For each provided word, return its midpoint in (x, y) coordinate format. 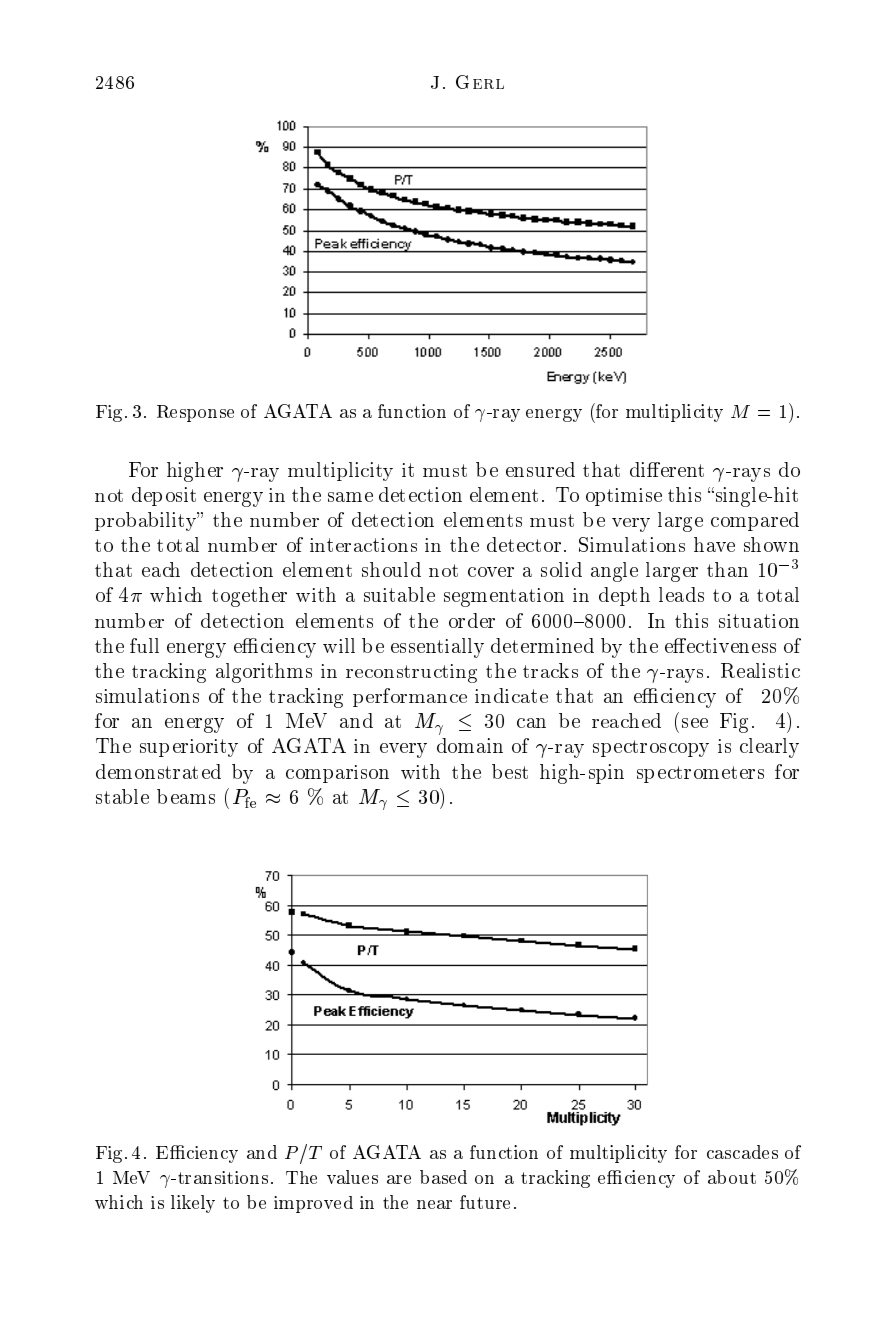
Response (195, 413)
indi (492, 695)
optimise (624, 497)
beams (186, 796)
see (695, 723)
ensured (540, 469)
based (443, 1177)
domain (470, 745)
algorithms (264, 673)
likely (193, 1204)
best (510, 771)
